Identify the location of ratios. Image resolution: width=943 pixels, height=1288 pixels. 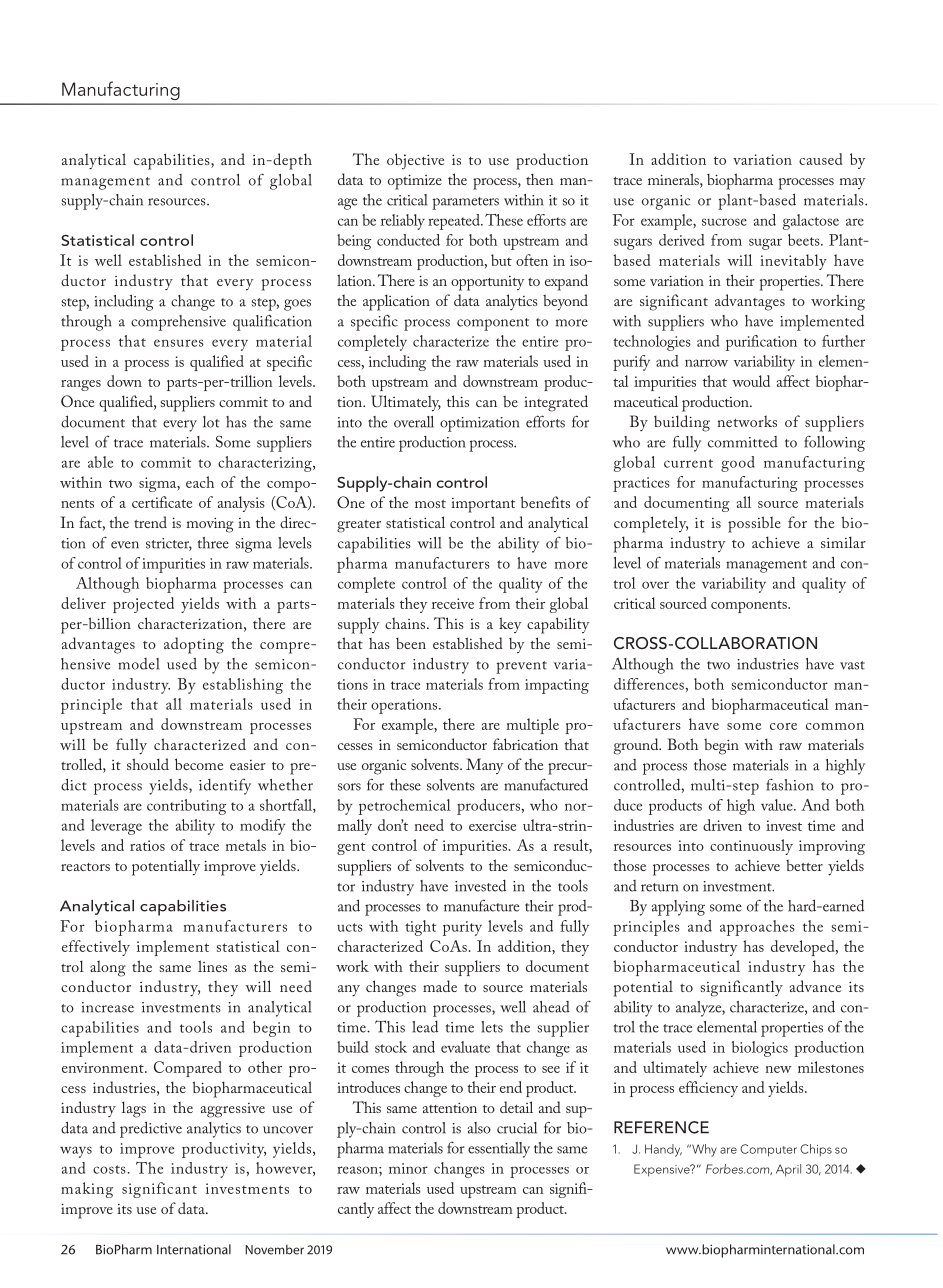
(147, 845).
